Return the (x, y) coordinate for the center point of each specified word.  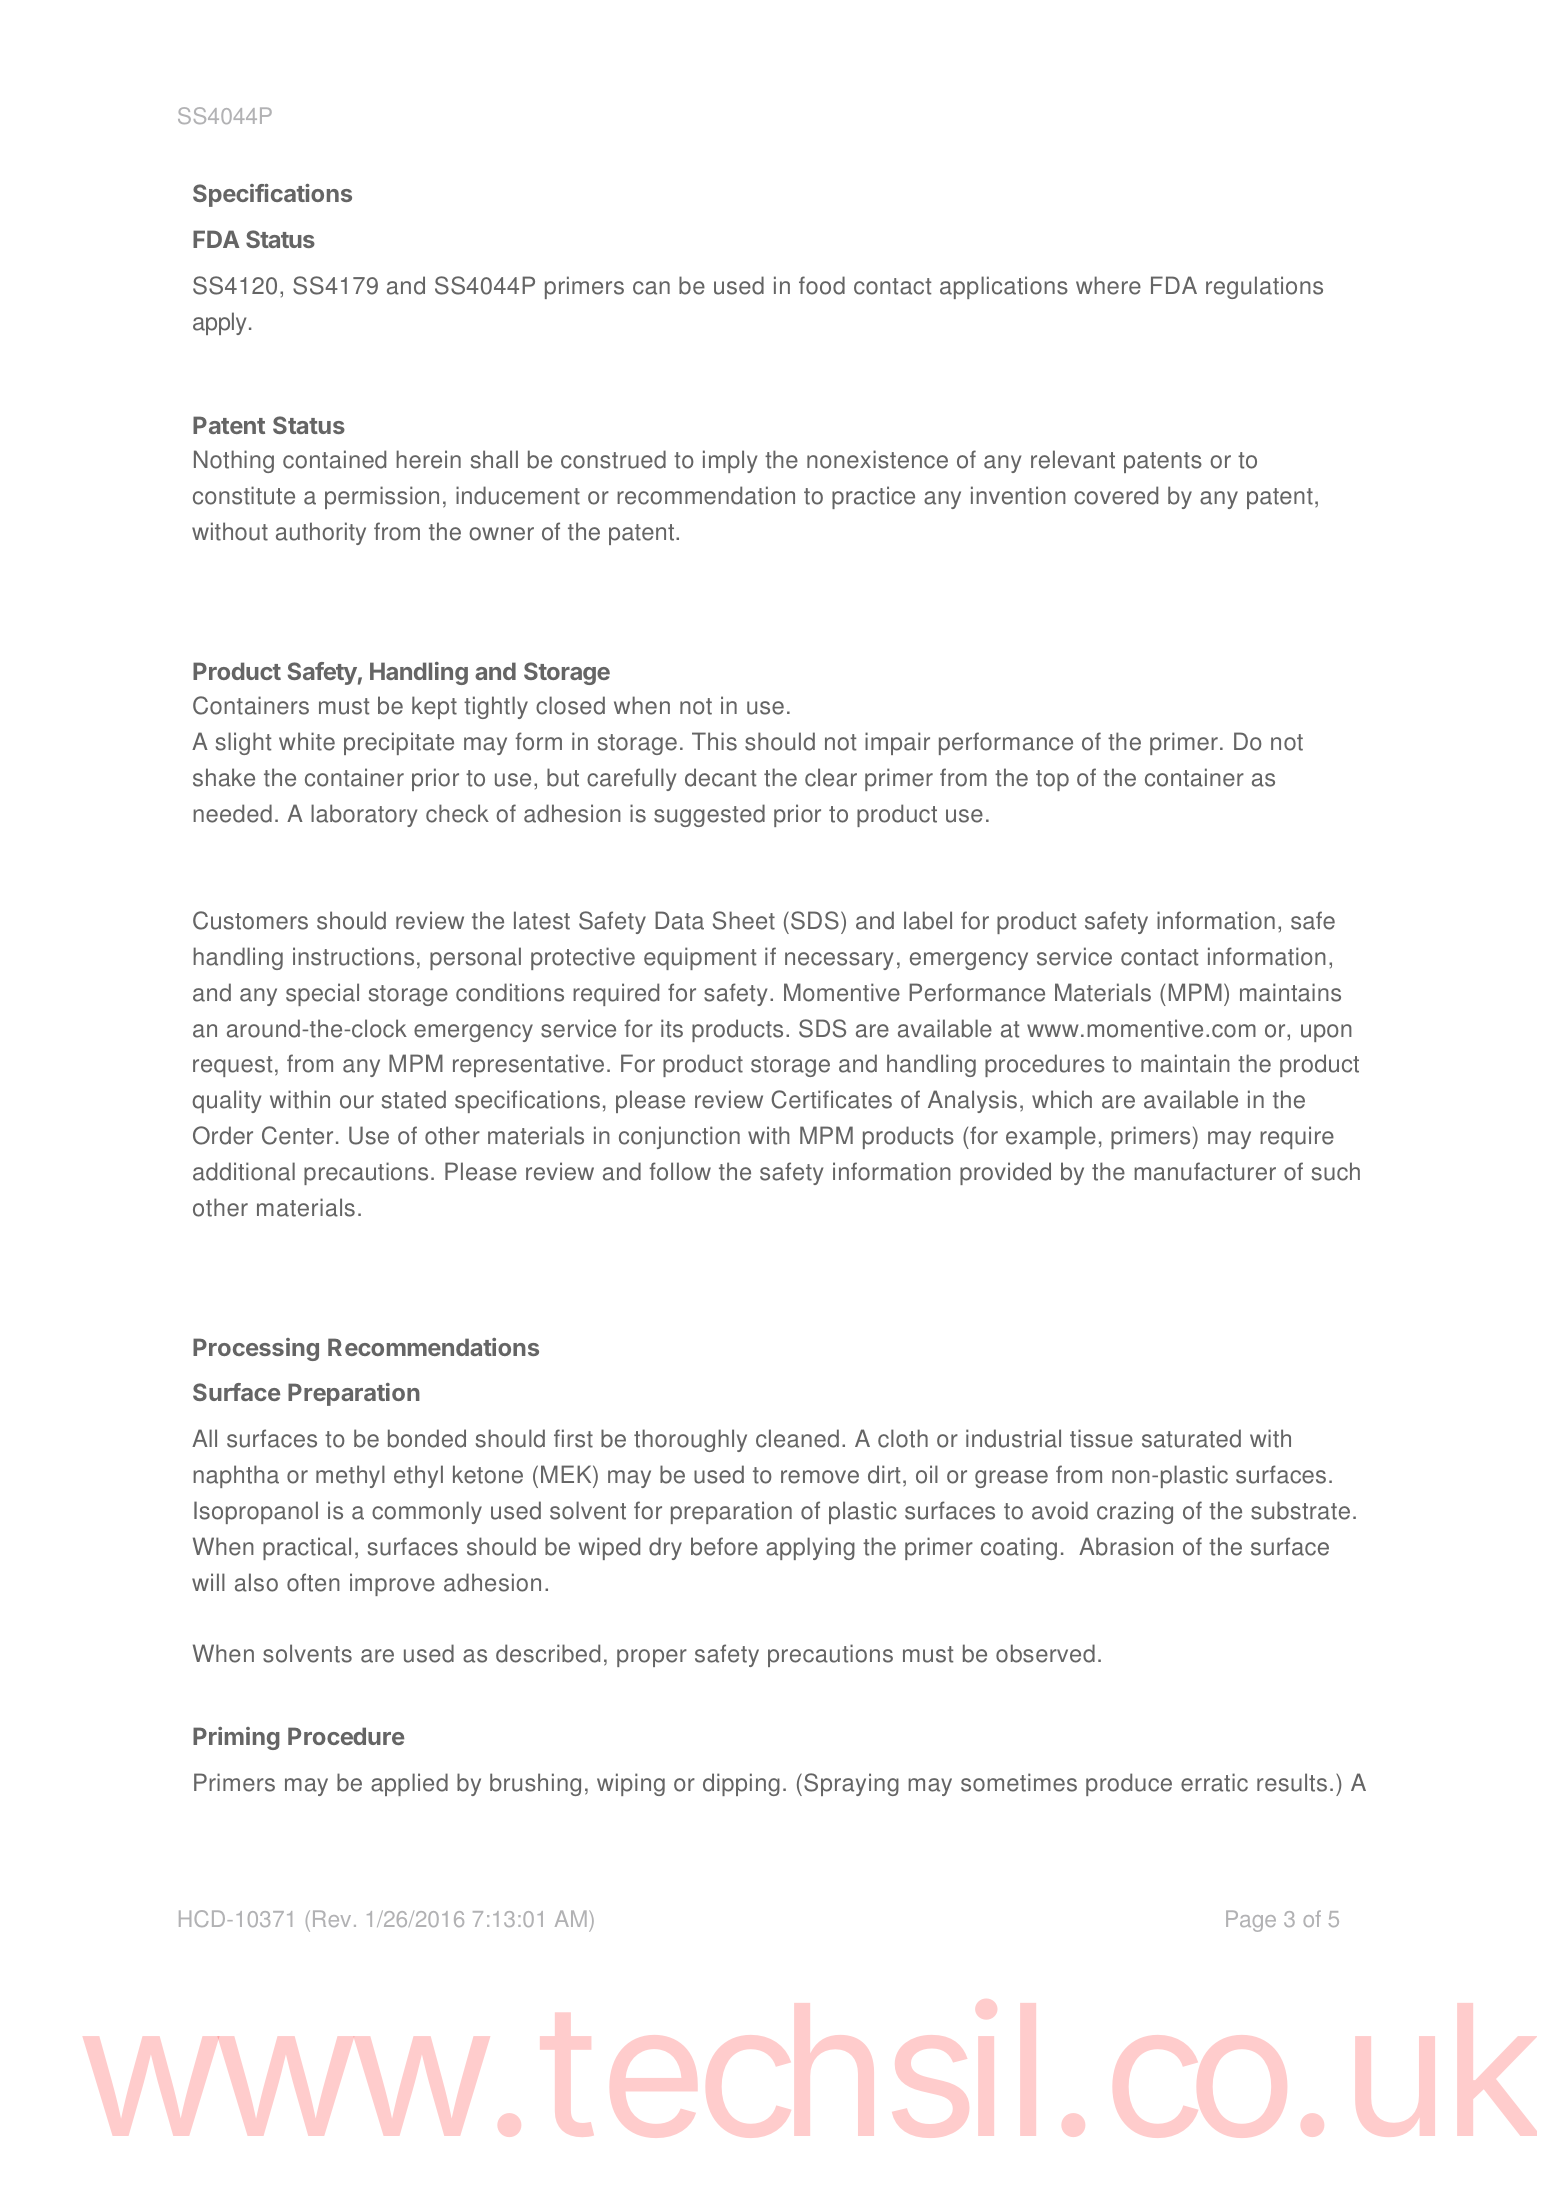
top (1052, 780)
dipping (741, 1784)
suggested (709, 815)
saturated (1191, 1438)
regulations (1264, 287)
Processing (256, 1349)
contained (334, 459)
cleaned (797, 1438)
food (822, 285)
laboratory (364, 815)
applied (409, 1784)
